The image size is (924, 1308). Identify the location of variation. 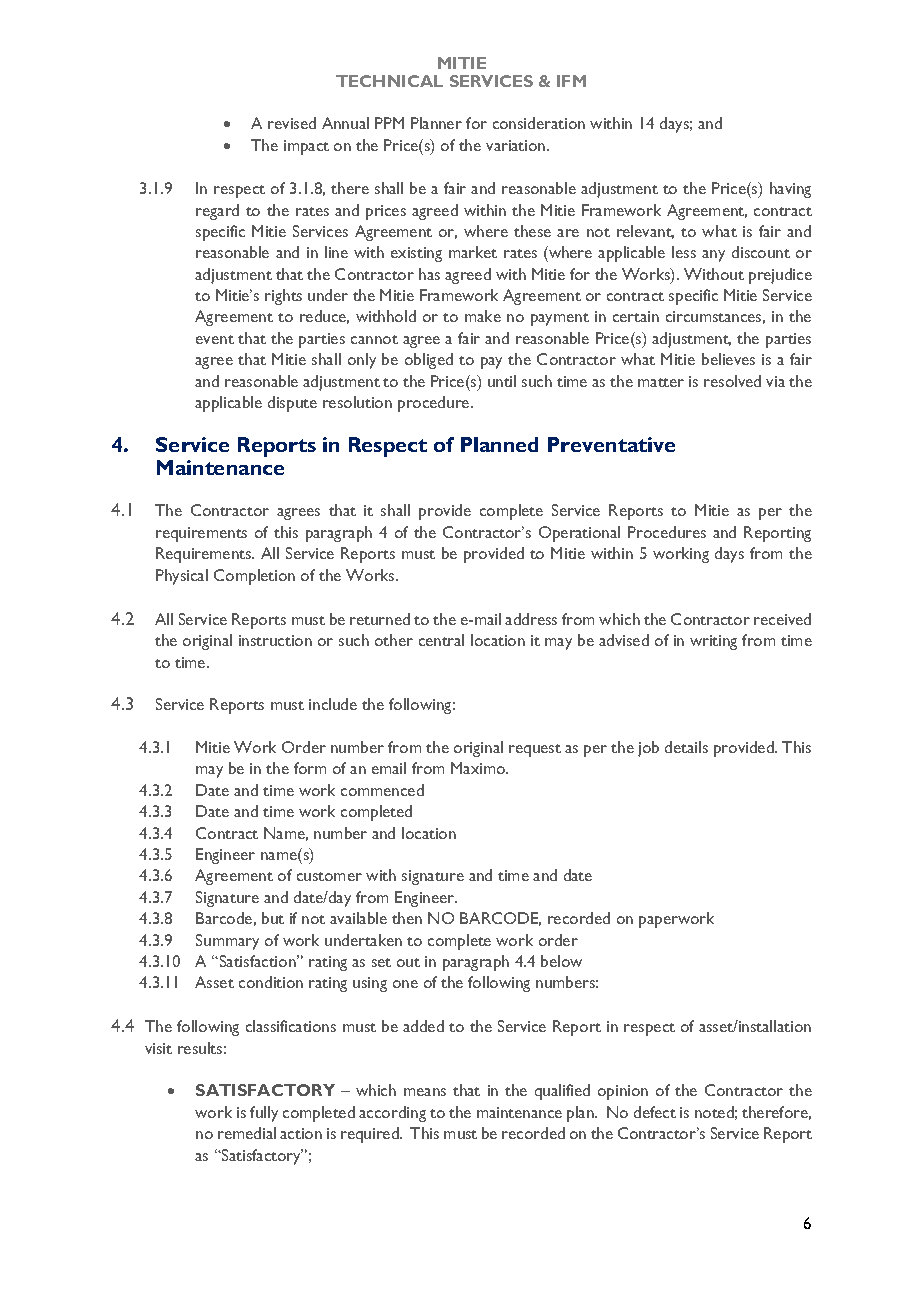
(517, 145).
